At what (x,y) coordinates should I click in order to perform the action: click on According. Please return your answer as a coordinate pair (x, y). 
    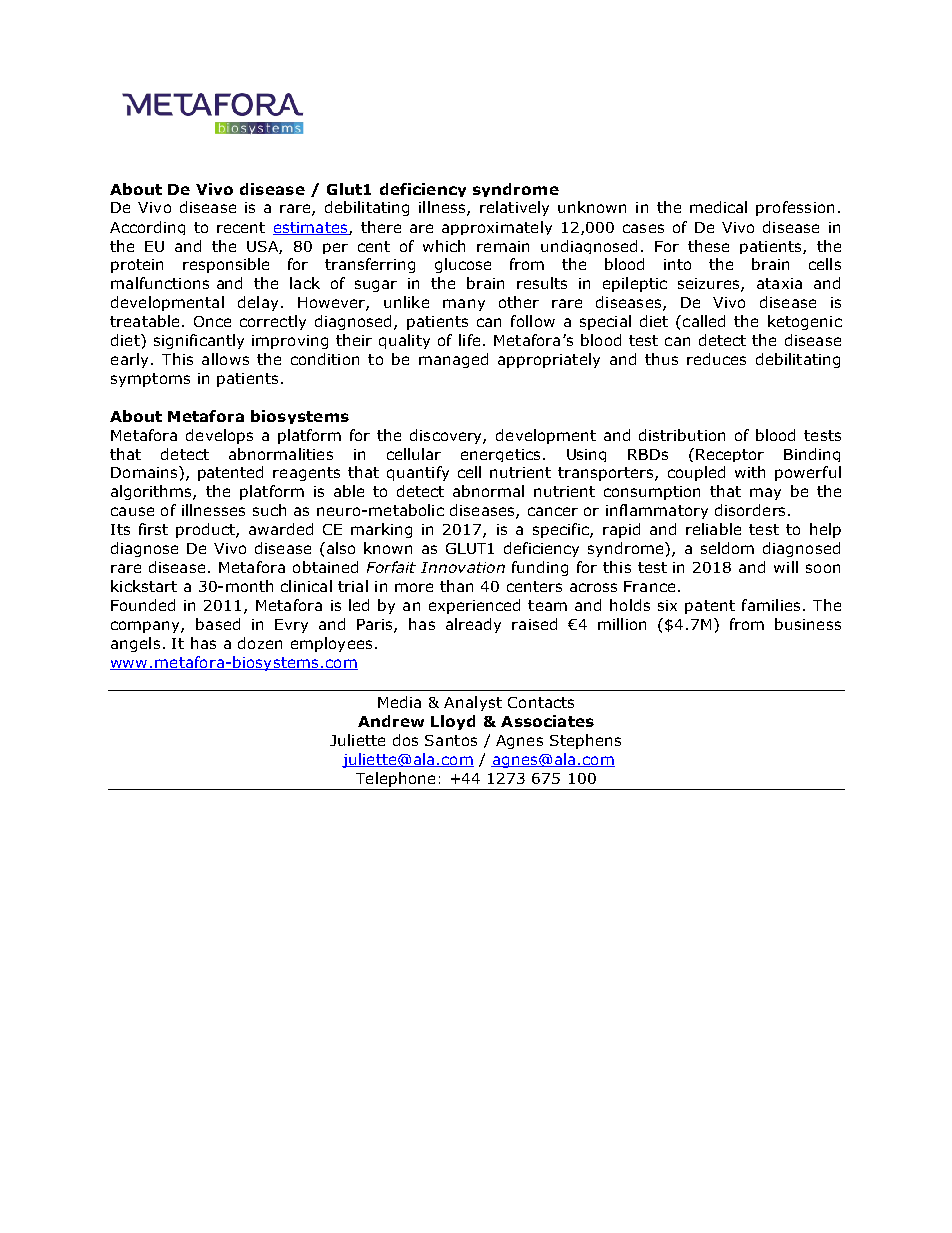
    Looking at the image, I should click on (147, 228).
